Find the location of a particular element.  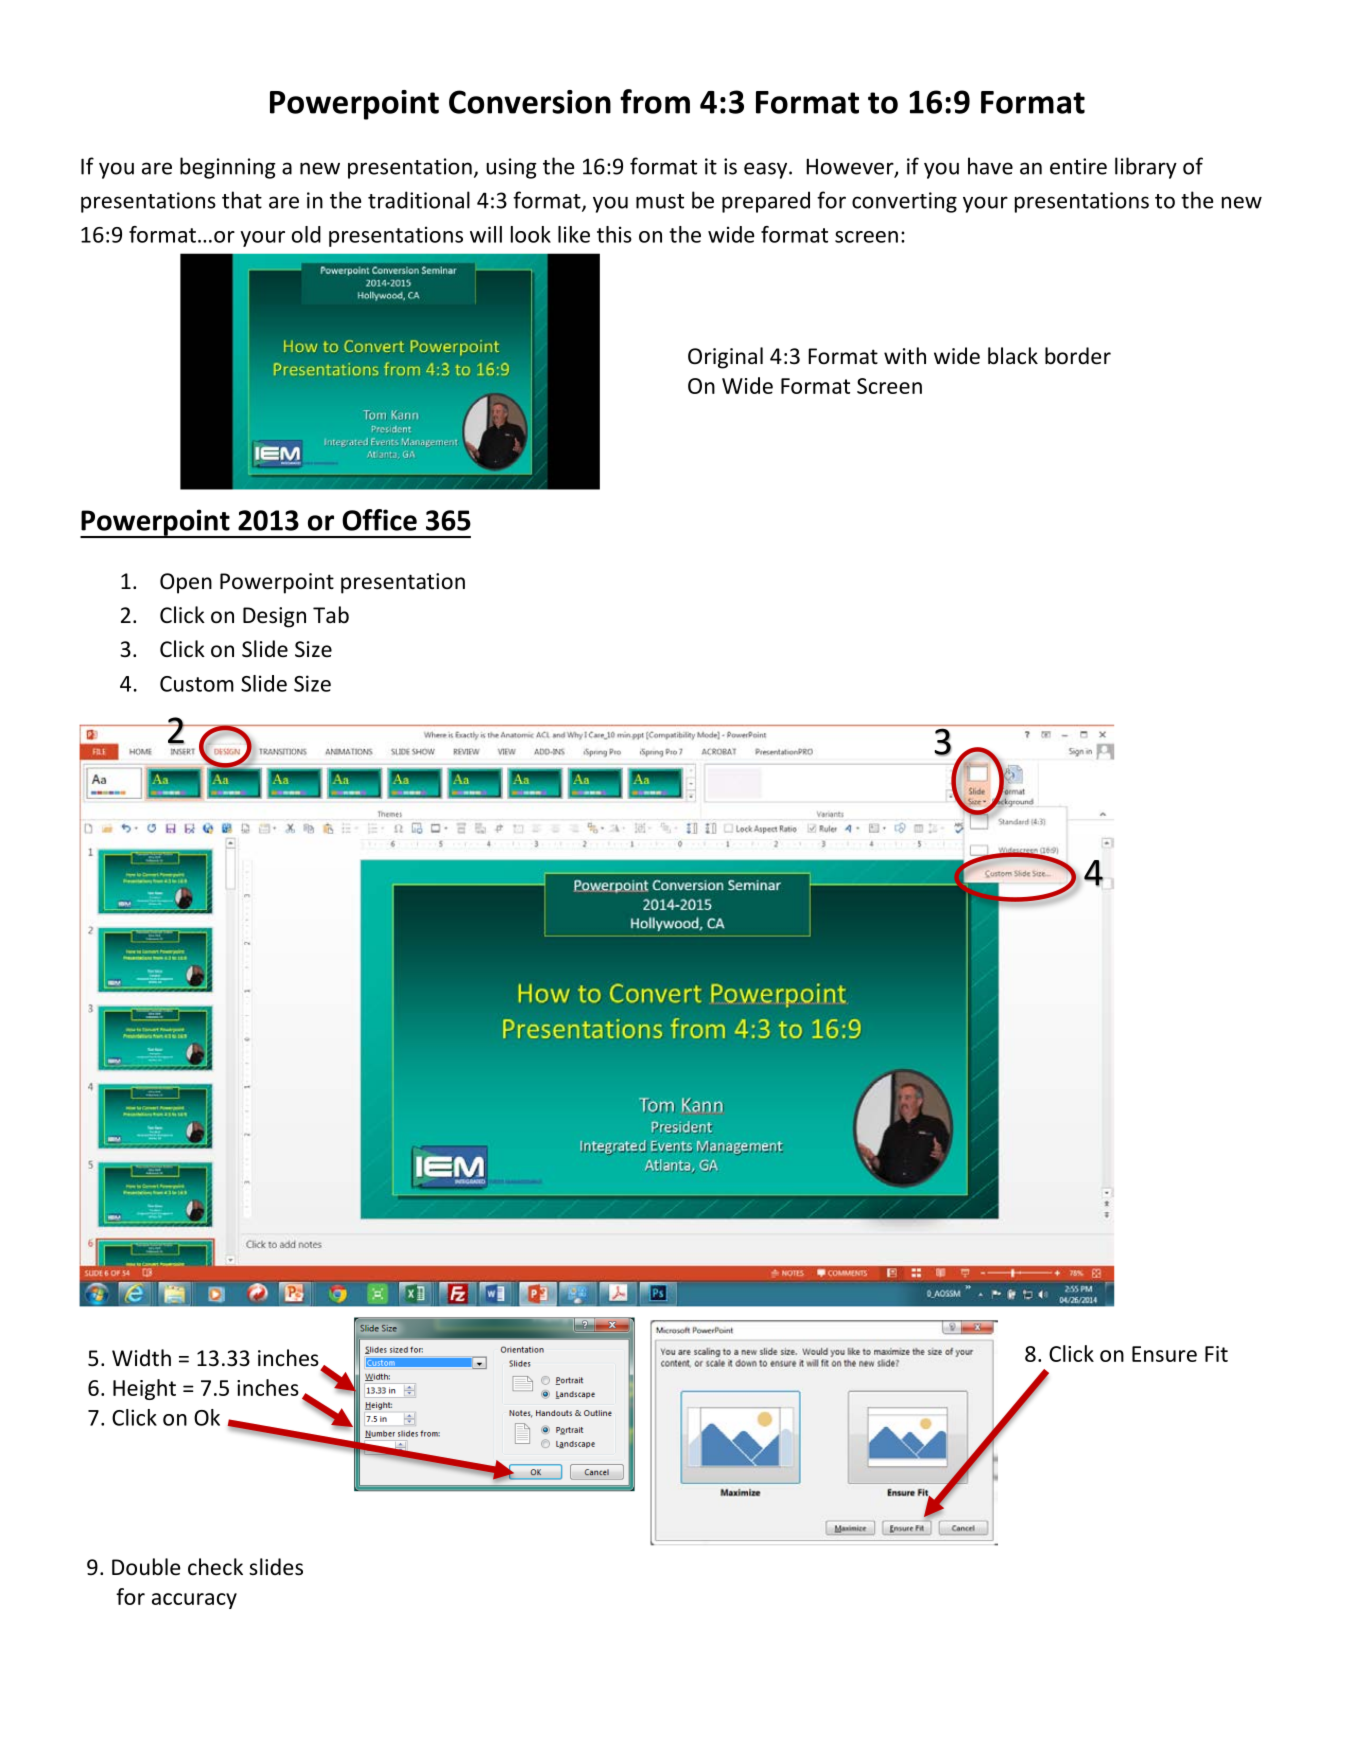

Fit is located at coordinates (1216, 1354).
